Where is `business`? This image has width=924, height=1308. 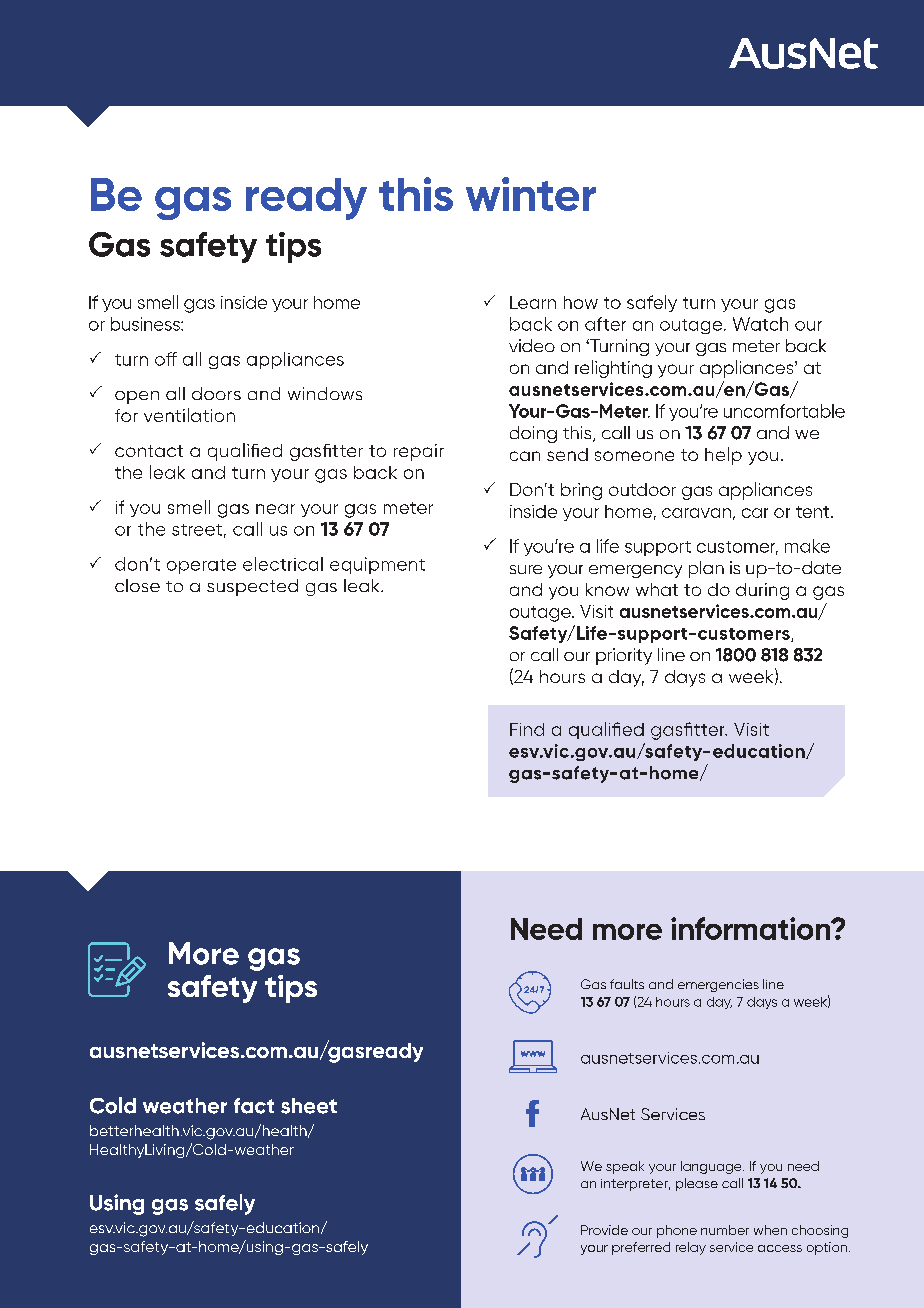 business is located at coordinates (146, 324).
